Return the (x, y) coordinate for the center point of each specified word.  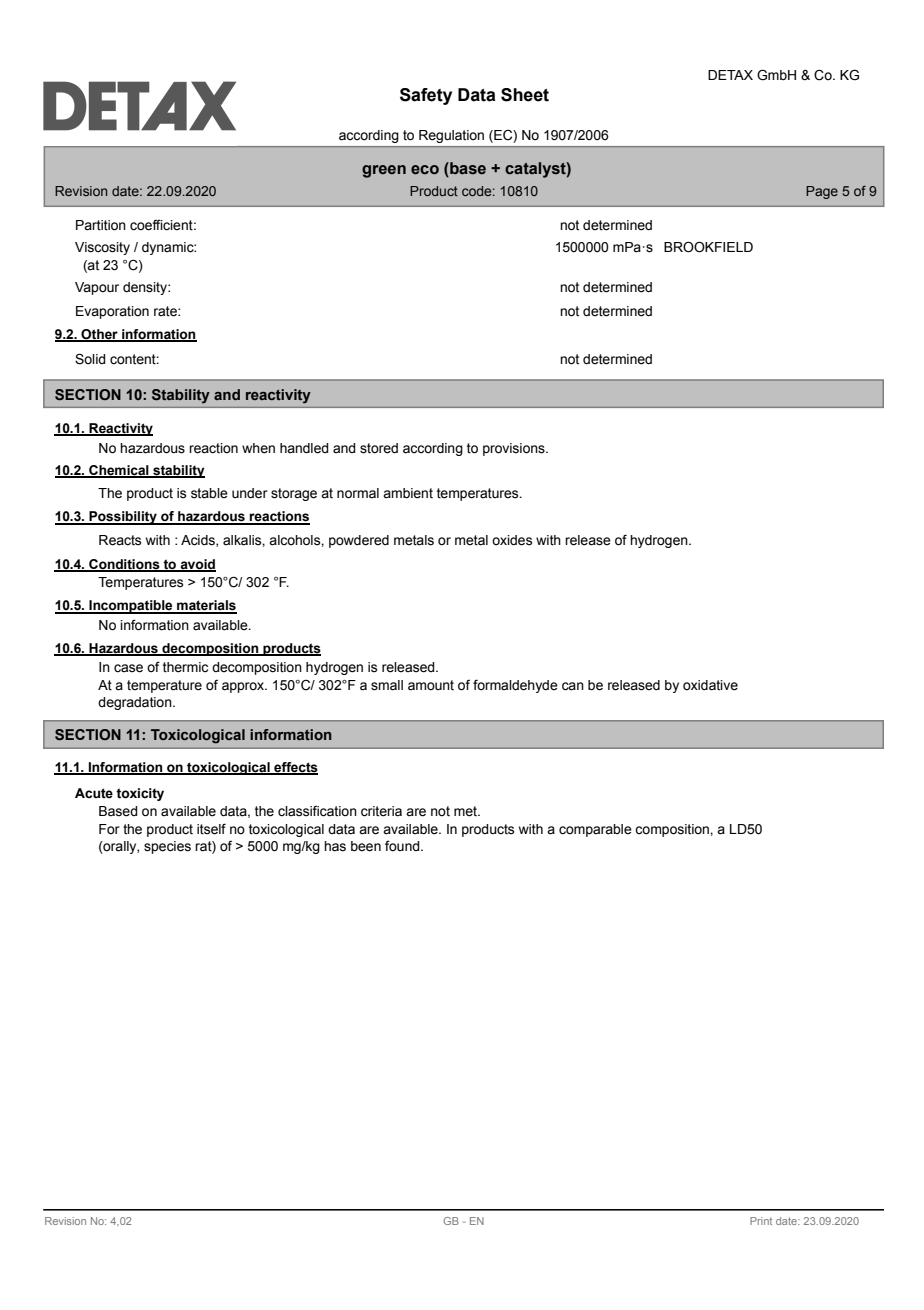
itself (211, 829)
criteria (381, 811)
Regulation (451, 136)
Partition (101, 225)
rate (166, 311)
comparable (595, 830)
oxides (512, 540)
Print (761, 1221)
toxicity (140, 794)
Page (822, 192)
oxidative (710, 685)
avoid (197, 565)
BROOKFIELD (708, 247)
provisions (515, 449)
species (167, 847)
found (403, 846)
